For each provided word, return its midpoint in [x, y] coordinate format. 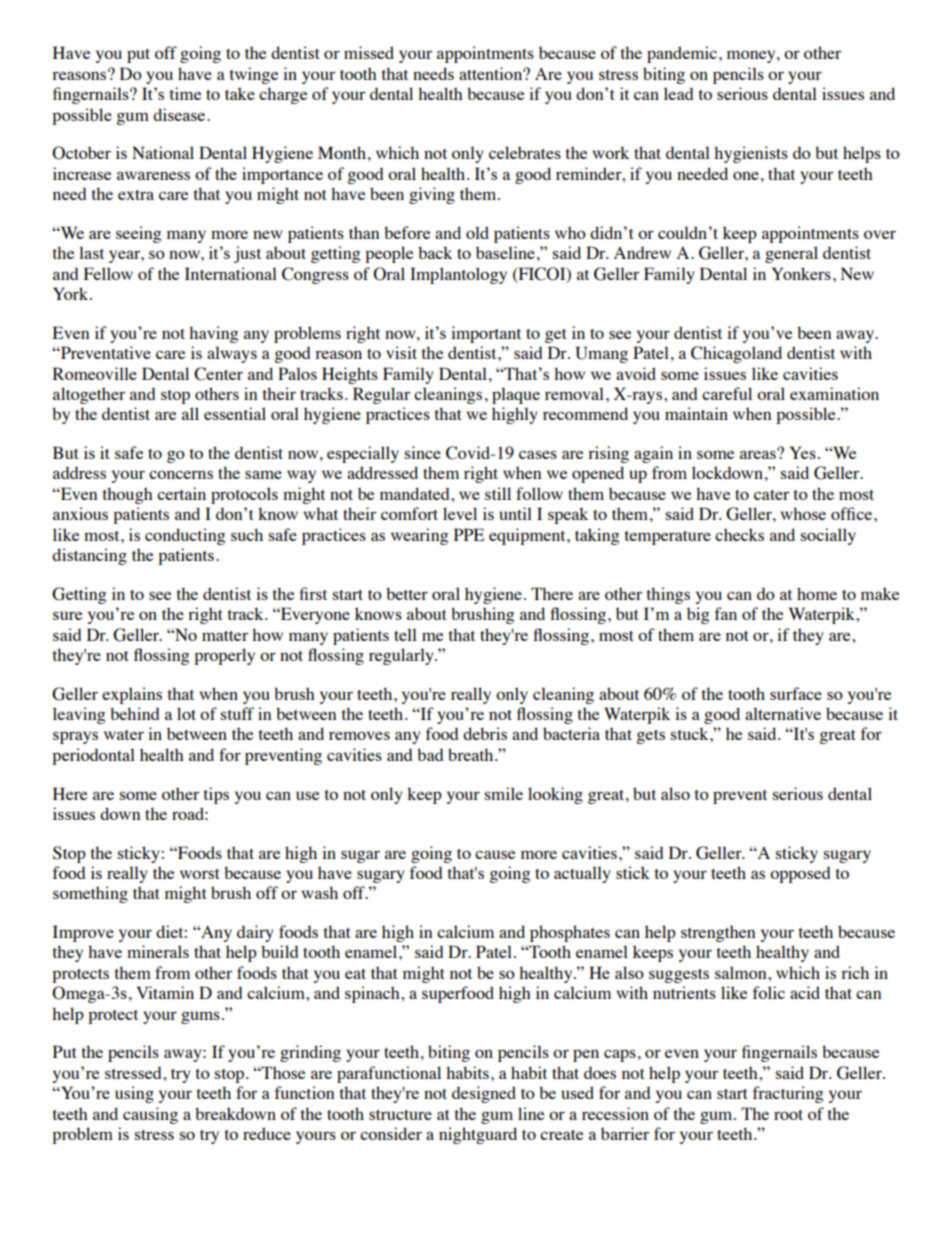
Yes [803, 452]
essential [235, 413]
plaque [516, 395]
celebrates [525, 152]
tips [216, 795]
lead [678, 93]
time [185, 93]
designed [484, 1094]
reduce [267, 1133]
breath [472, 754]
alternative [783, 713]
